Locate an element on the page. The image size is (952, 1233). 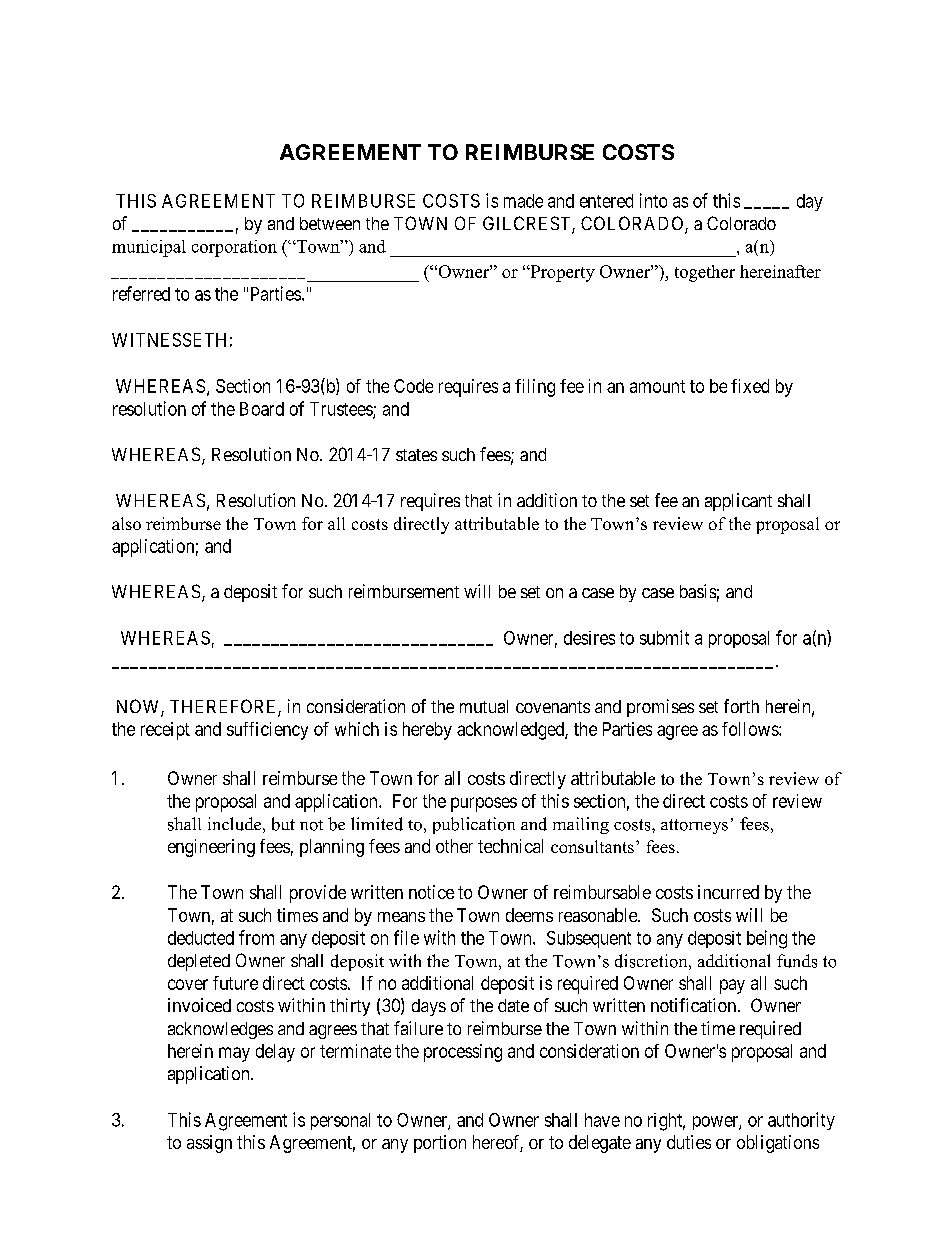
portion is located at coordinates (440, 1144).
